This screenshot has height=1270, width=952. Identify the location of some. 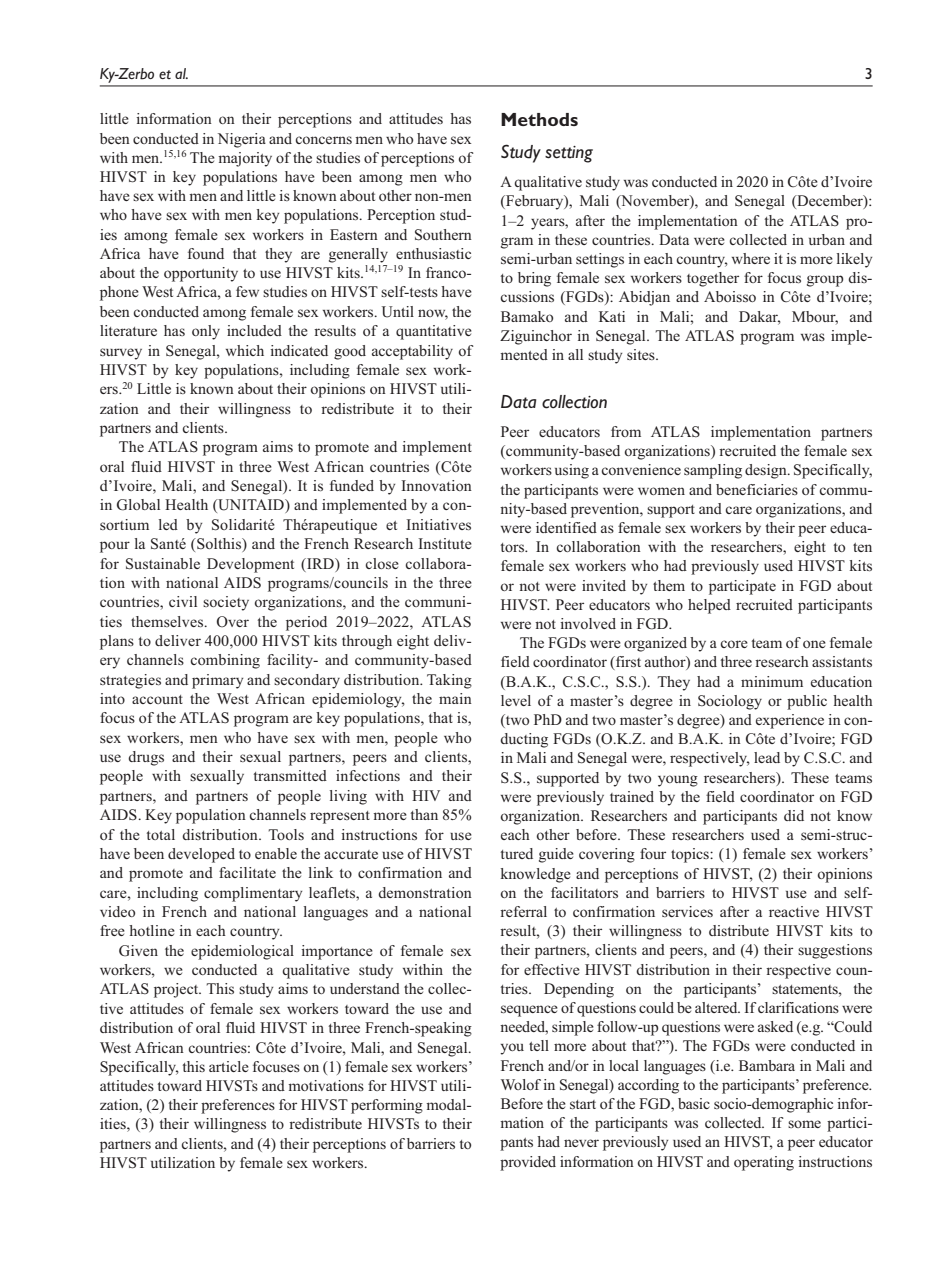
(804, 1124).
